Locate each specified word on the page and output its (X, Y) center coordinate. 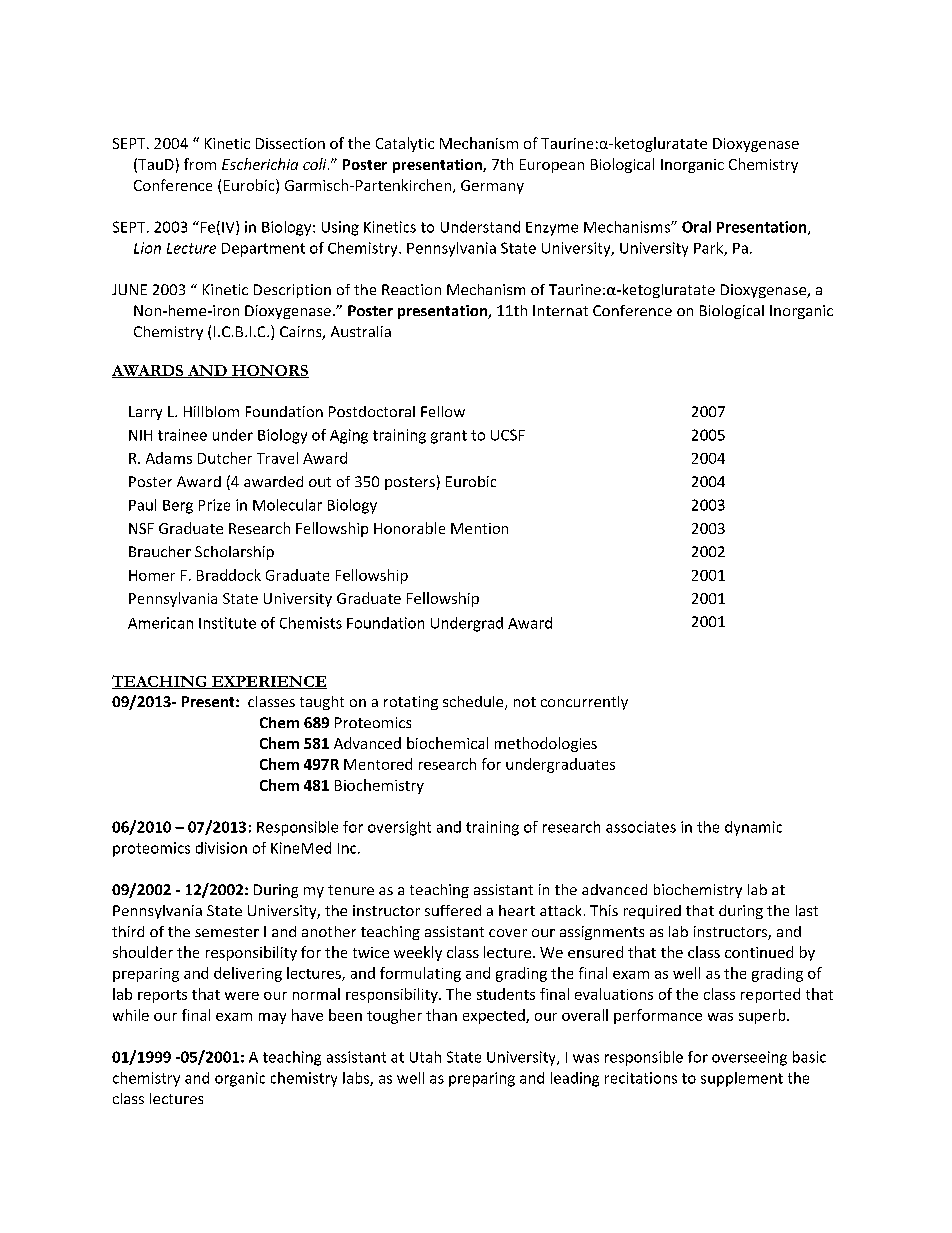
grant (449, 437)
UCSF (508, 435)
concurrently (584, 703)
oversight (399, 828)
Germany (492, 187)
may (272, 1018)
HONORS (269, 371)
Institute (227, 623)
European (552, 166)
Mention (479, 528)
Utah (425, 1057)
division (221, 848)
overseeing (749, 1058)
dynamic (753, 828)
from (200, 164)
